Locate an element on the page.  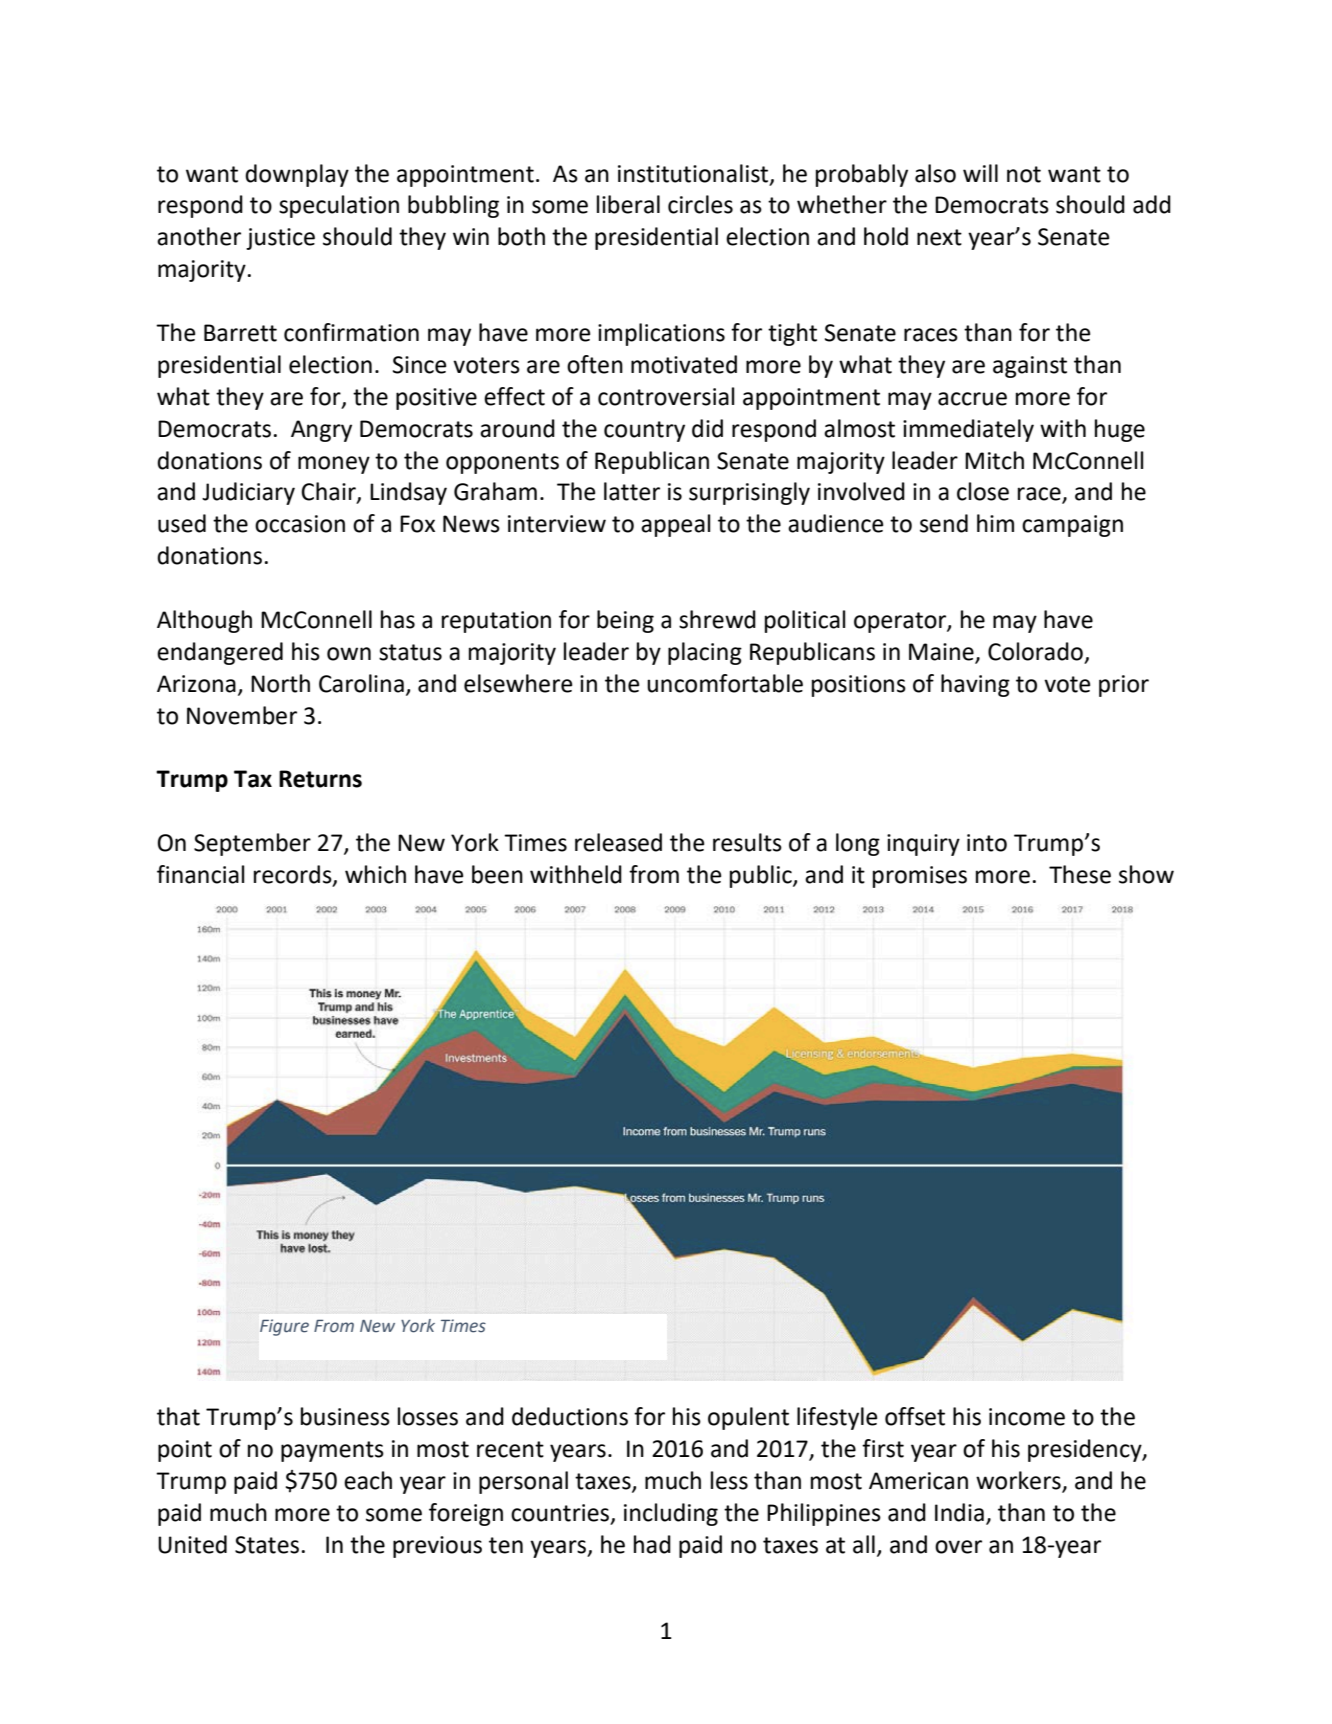
opulent is located at coordinates (748, 1418).
